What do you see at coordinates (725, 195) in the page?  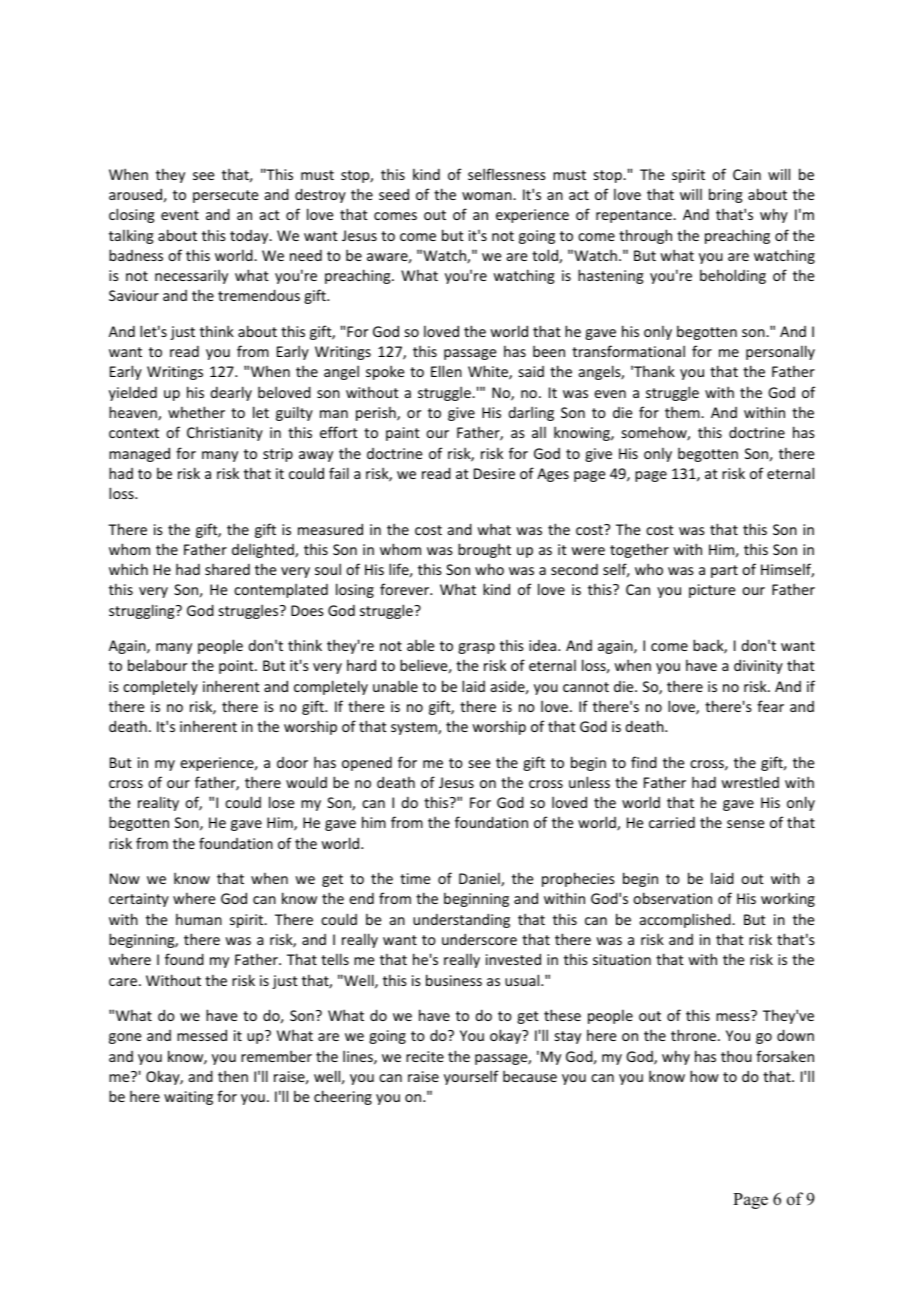 I see `bring` at bounding box center [725, 195].
